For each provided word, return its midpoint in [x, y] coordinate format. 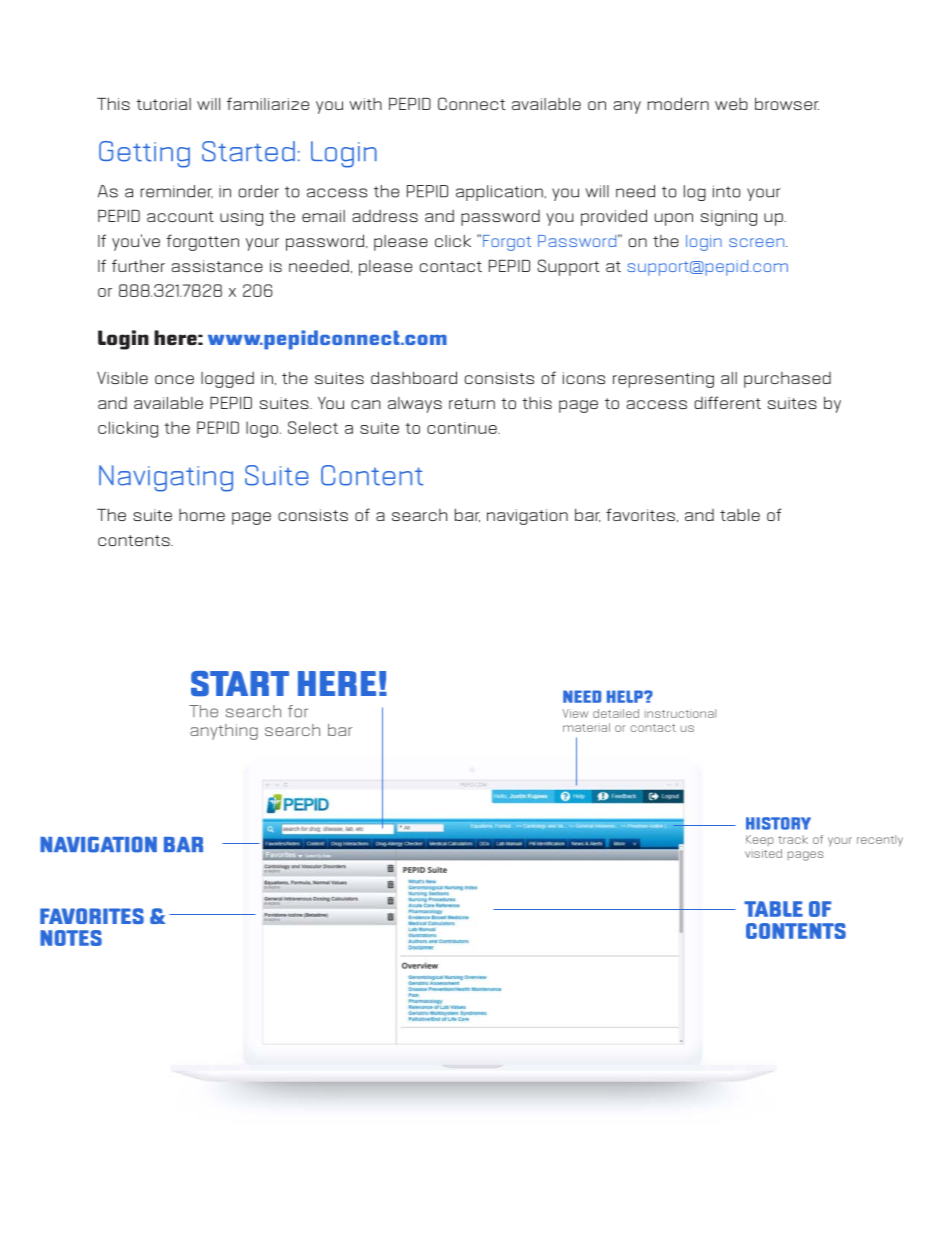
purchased [787, 379]
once [174, 379]
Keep [760, 840]
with [365, 104]
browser [787, 103]
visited [763, 853]
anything [224, 732]
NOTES [71, 938]
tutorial [163, 104]
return [472, 403]
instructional [680, 713]
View [575, 713]
